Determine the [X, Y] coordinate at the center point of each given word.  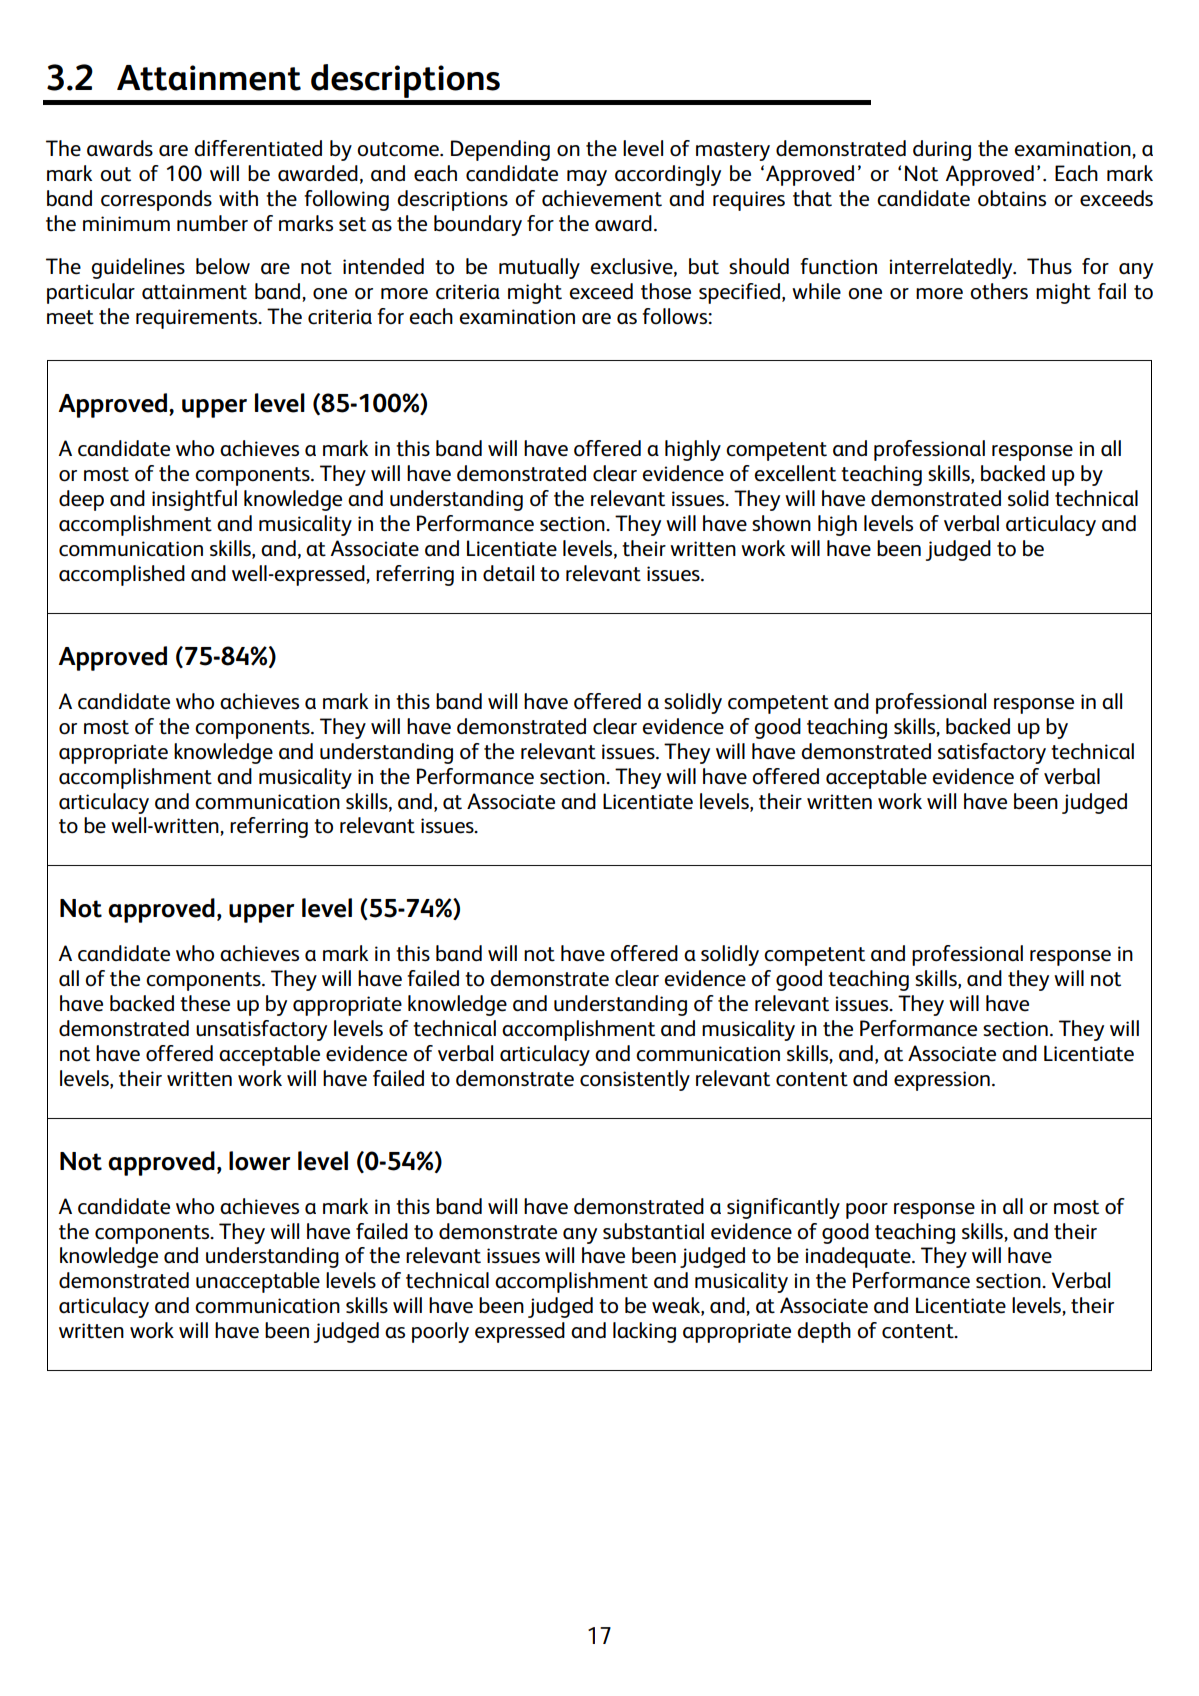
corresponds [156, 200]
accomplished [122, 575]
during [942, 150]
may [587, 178]
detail [508, 573]
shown [781, 523]
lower [259, 1161]
